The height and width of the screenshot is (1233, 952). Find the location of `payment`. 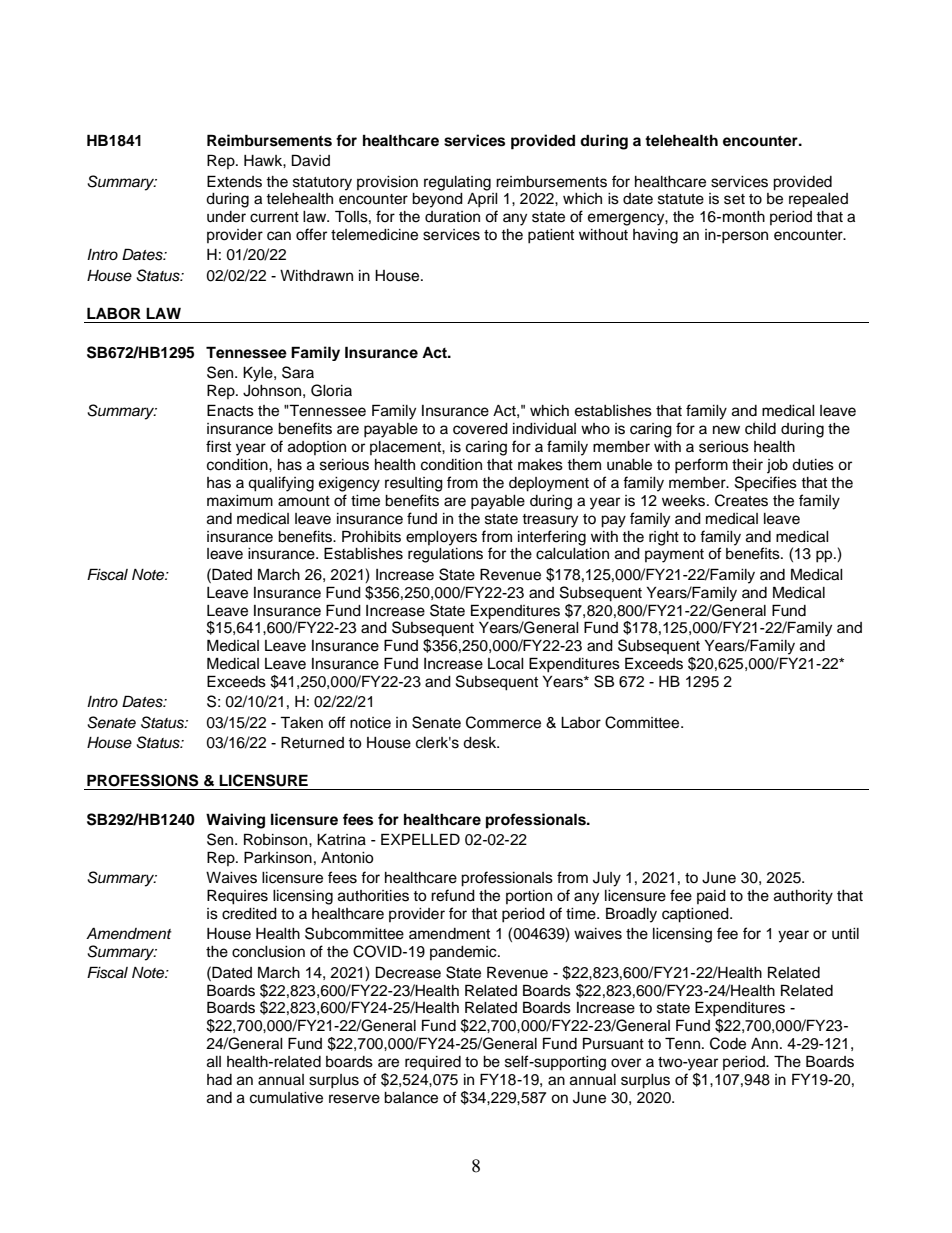

payment is located at coordinates (674, 556).
